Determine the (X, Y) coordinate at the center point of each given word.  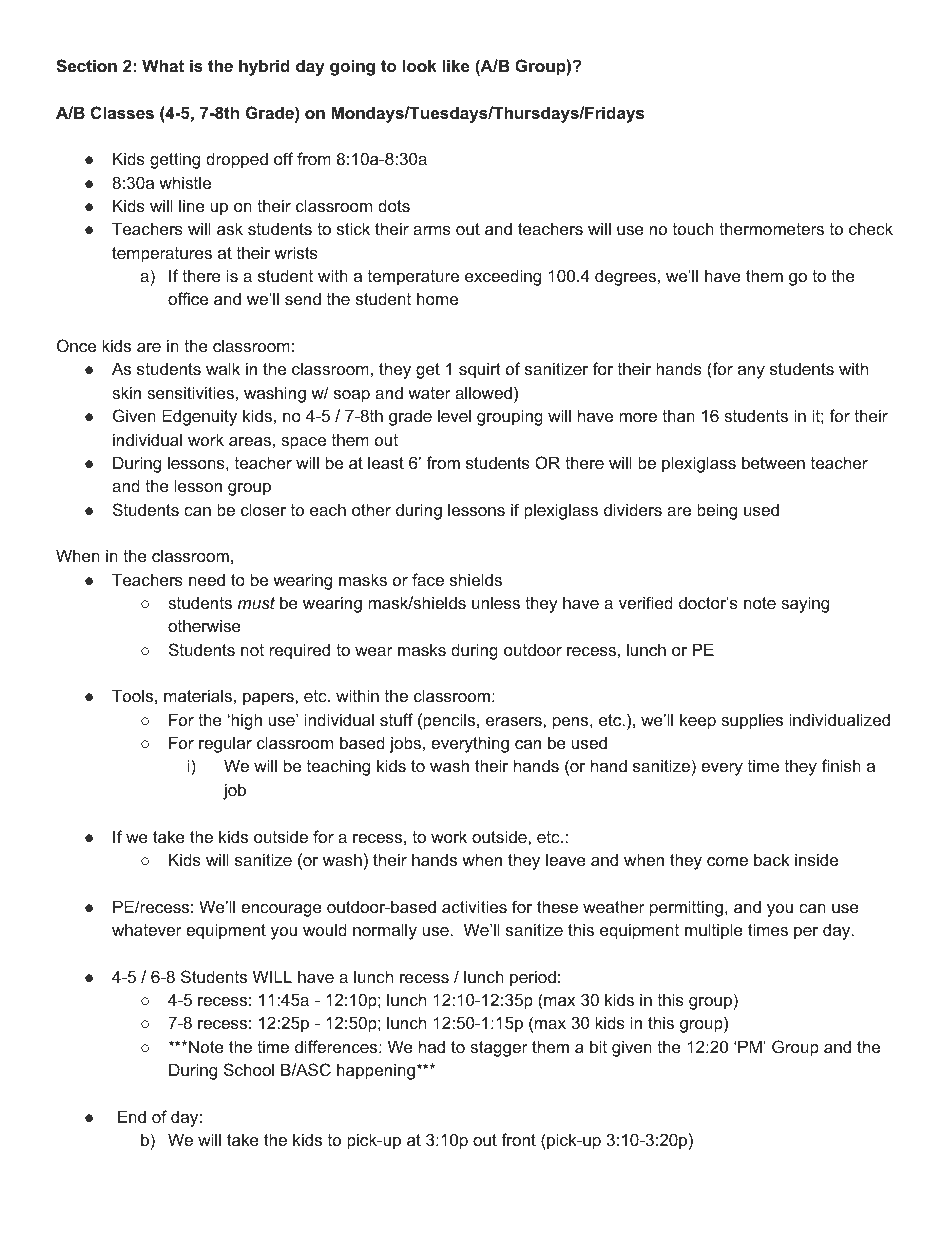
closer (263, 509)
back (771, 859)
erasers (515, 721)
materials (198, 695)
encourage (281, 910)
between (773, 462)
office (188, 298)
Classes (122, 112)
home (437, 298)
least (386, 462)
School (249, 1069)
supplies (752, 721)
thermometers (771, 228)
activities (474, 906)
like (456, 65)
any (751, 372)
